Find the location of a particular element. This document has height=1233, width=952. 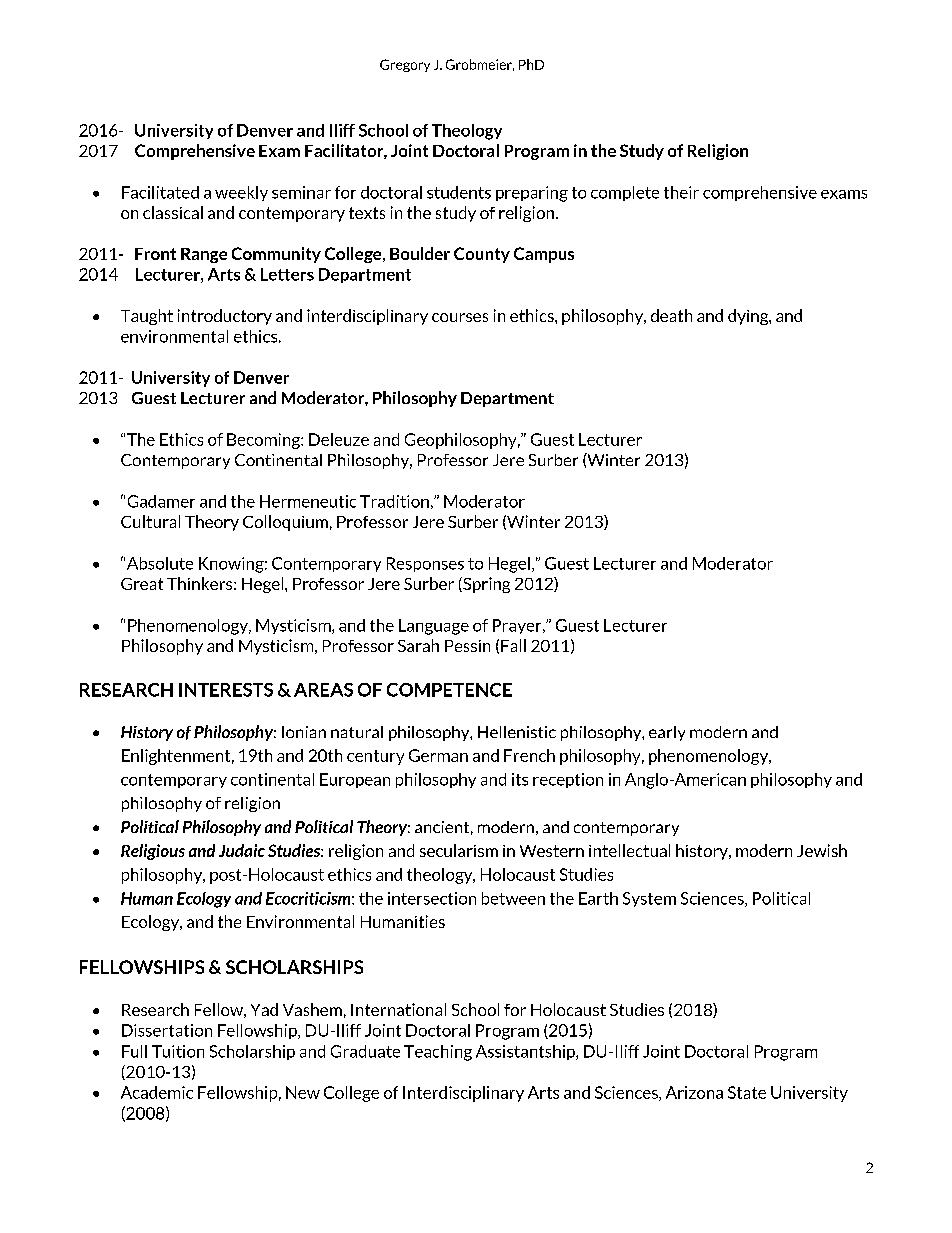

early is located at coordinates (667, 733).
